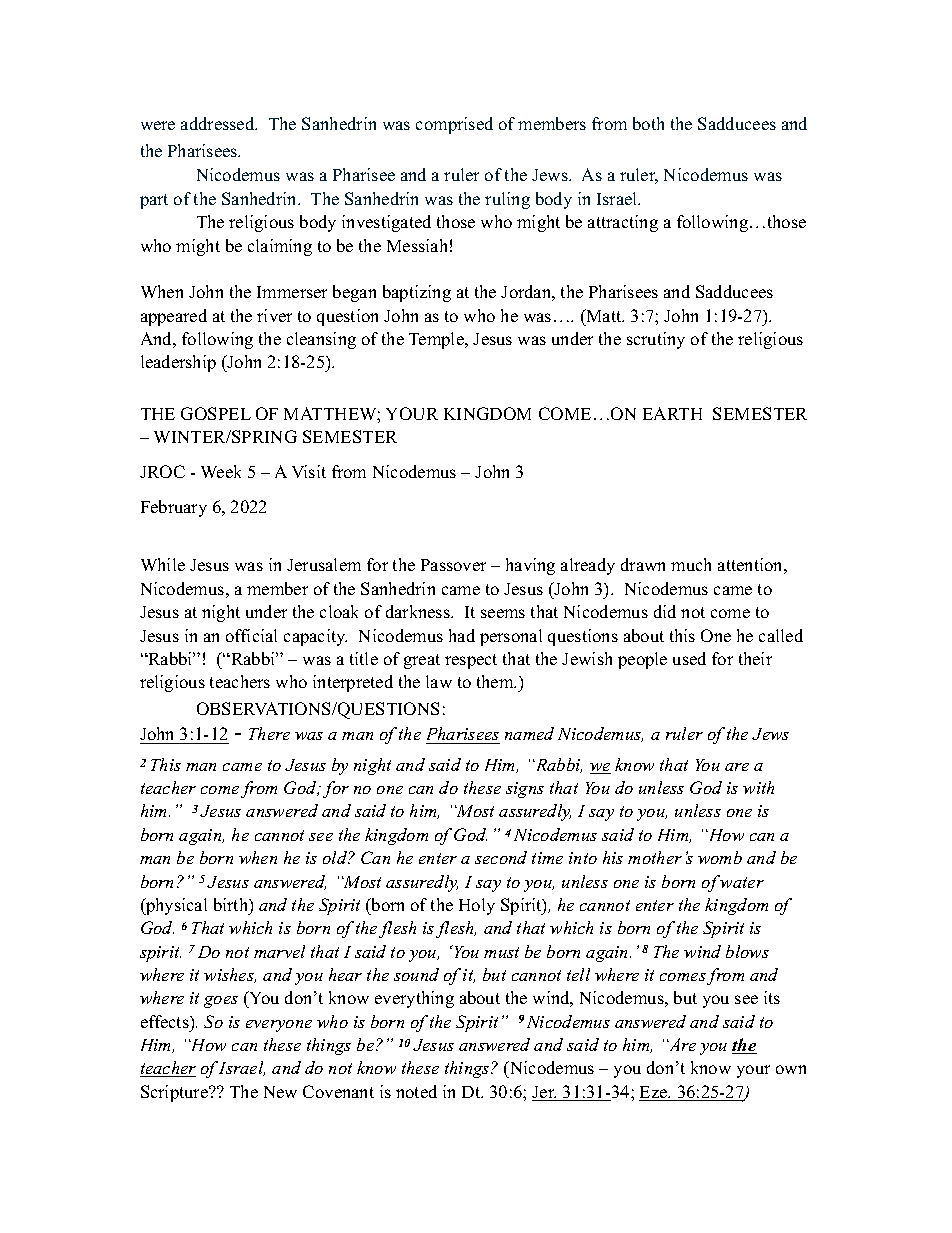 This document has width=952, height=1233. Describe the element at coordinates (416, 1091) in the document. I see `noted` at that location.
